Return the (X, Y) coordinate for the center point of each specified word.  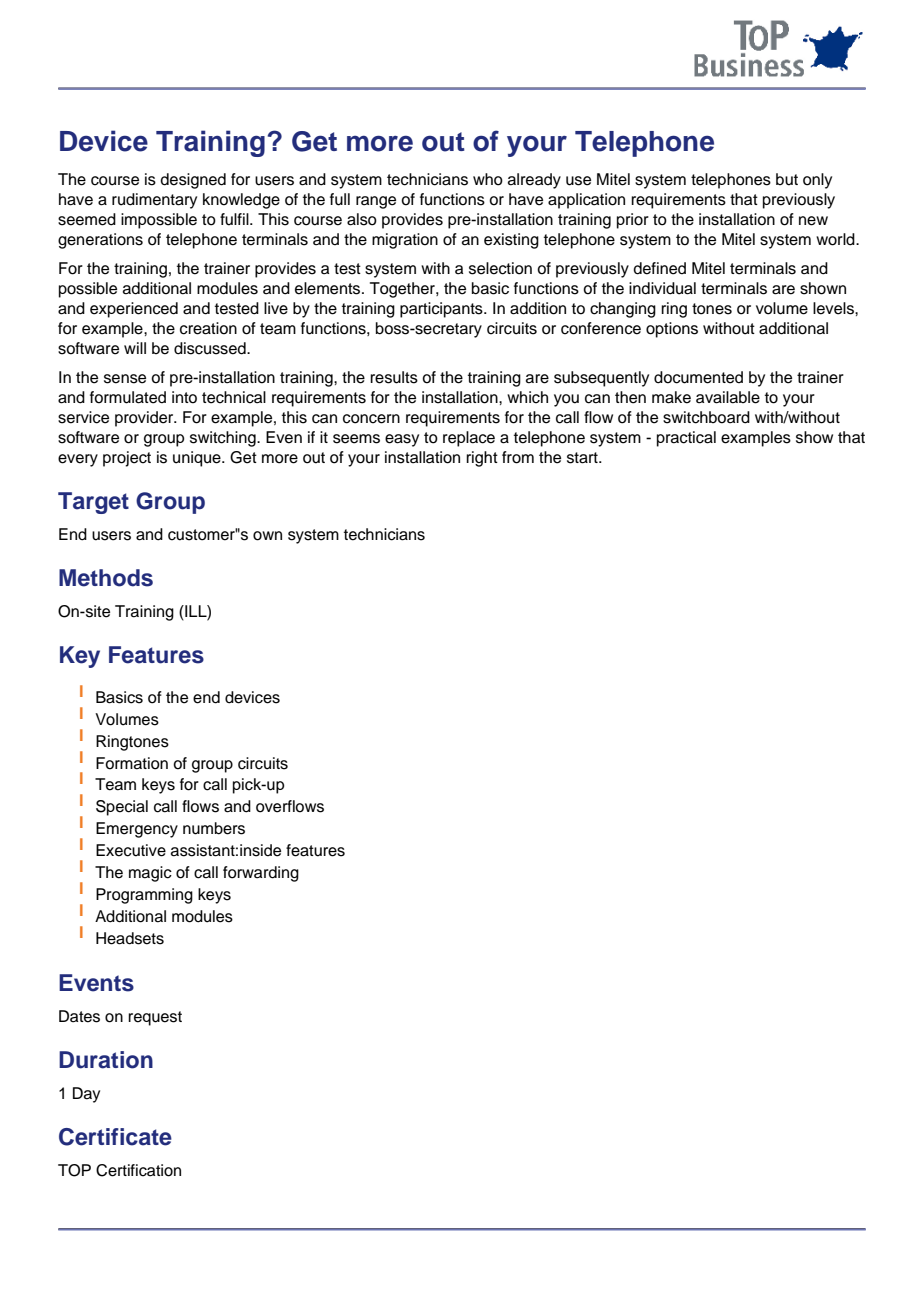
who (488, 179)
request (155, 1018)
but (787, 179)
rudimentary (154, 201)
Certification (138, 1170)
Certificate (115, 1137)
